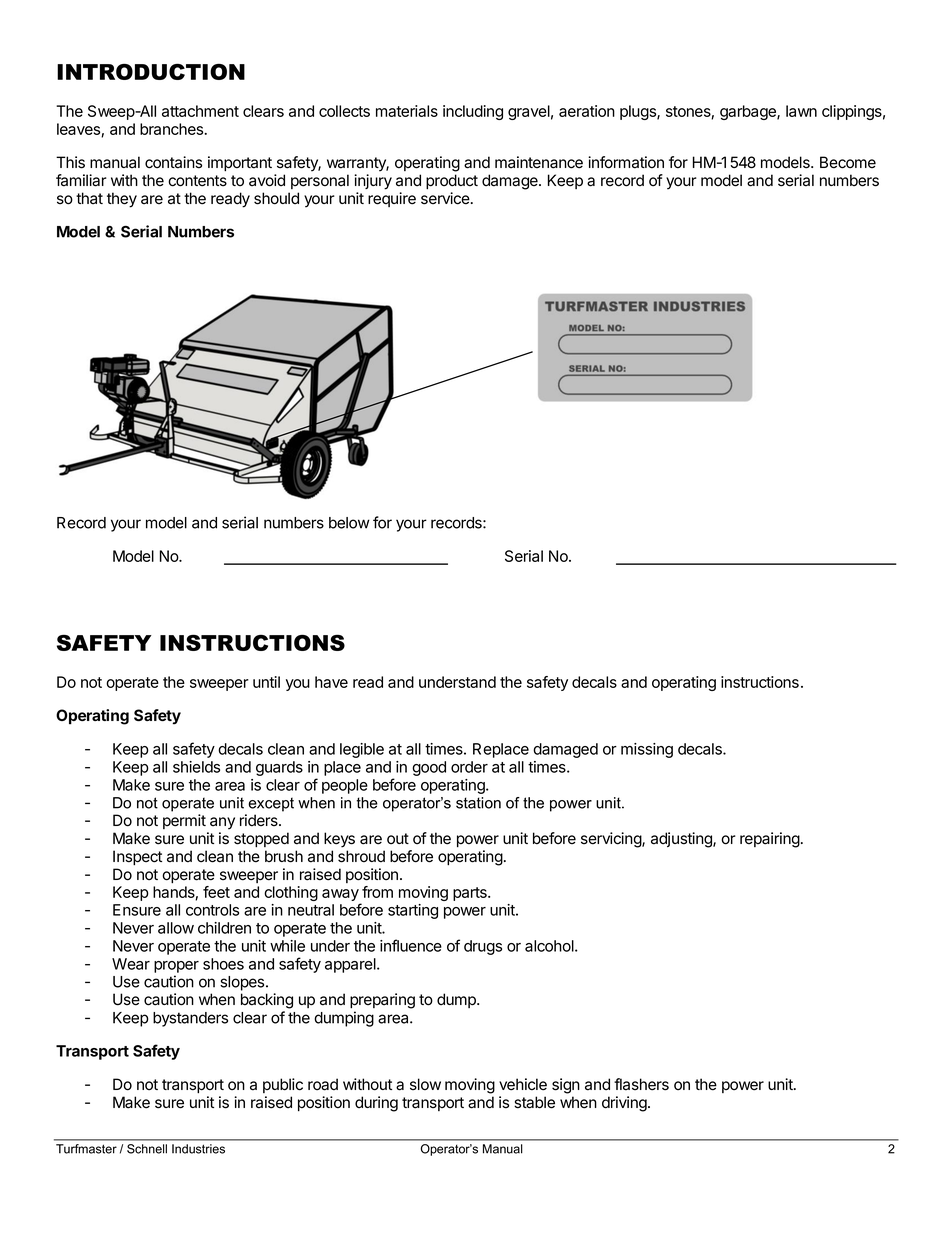 Image resolution: width=952 pixels, height=1233 pixels. I want to click on shields, so click(196, 767).
